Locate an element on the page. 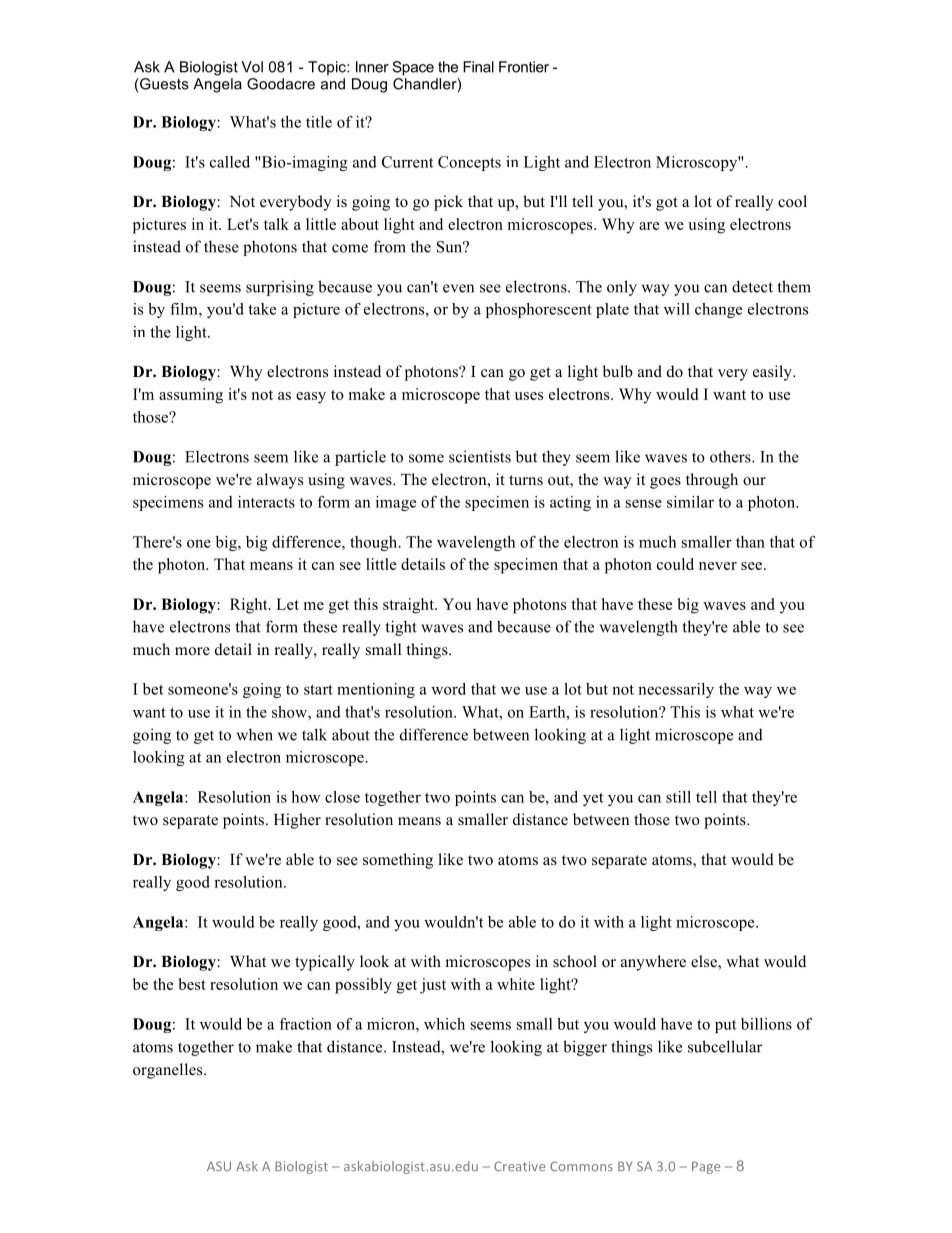 The width and height of the page is (952, 1233). through is located at coordinates (712, 481).
